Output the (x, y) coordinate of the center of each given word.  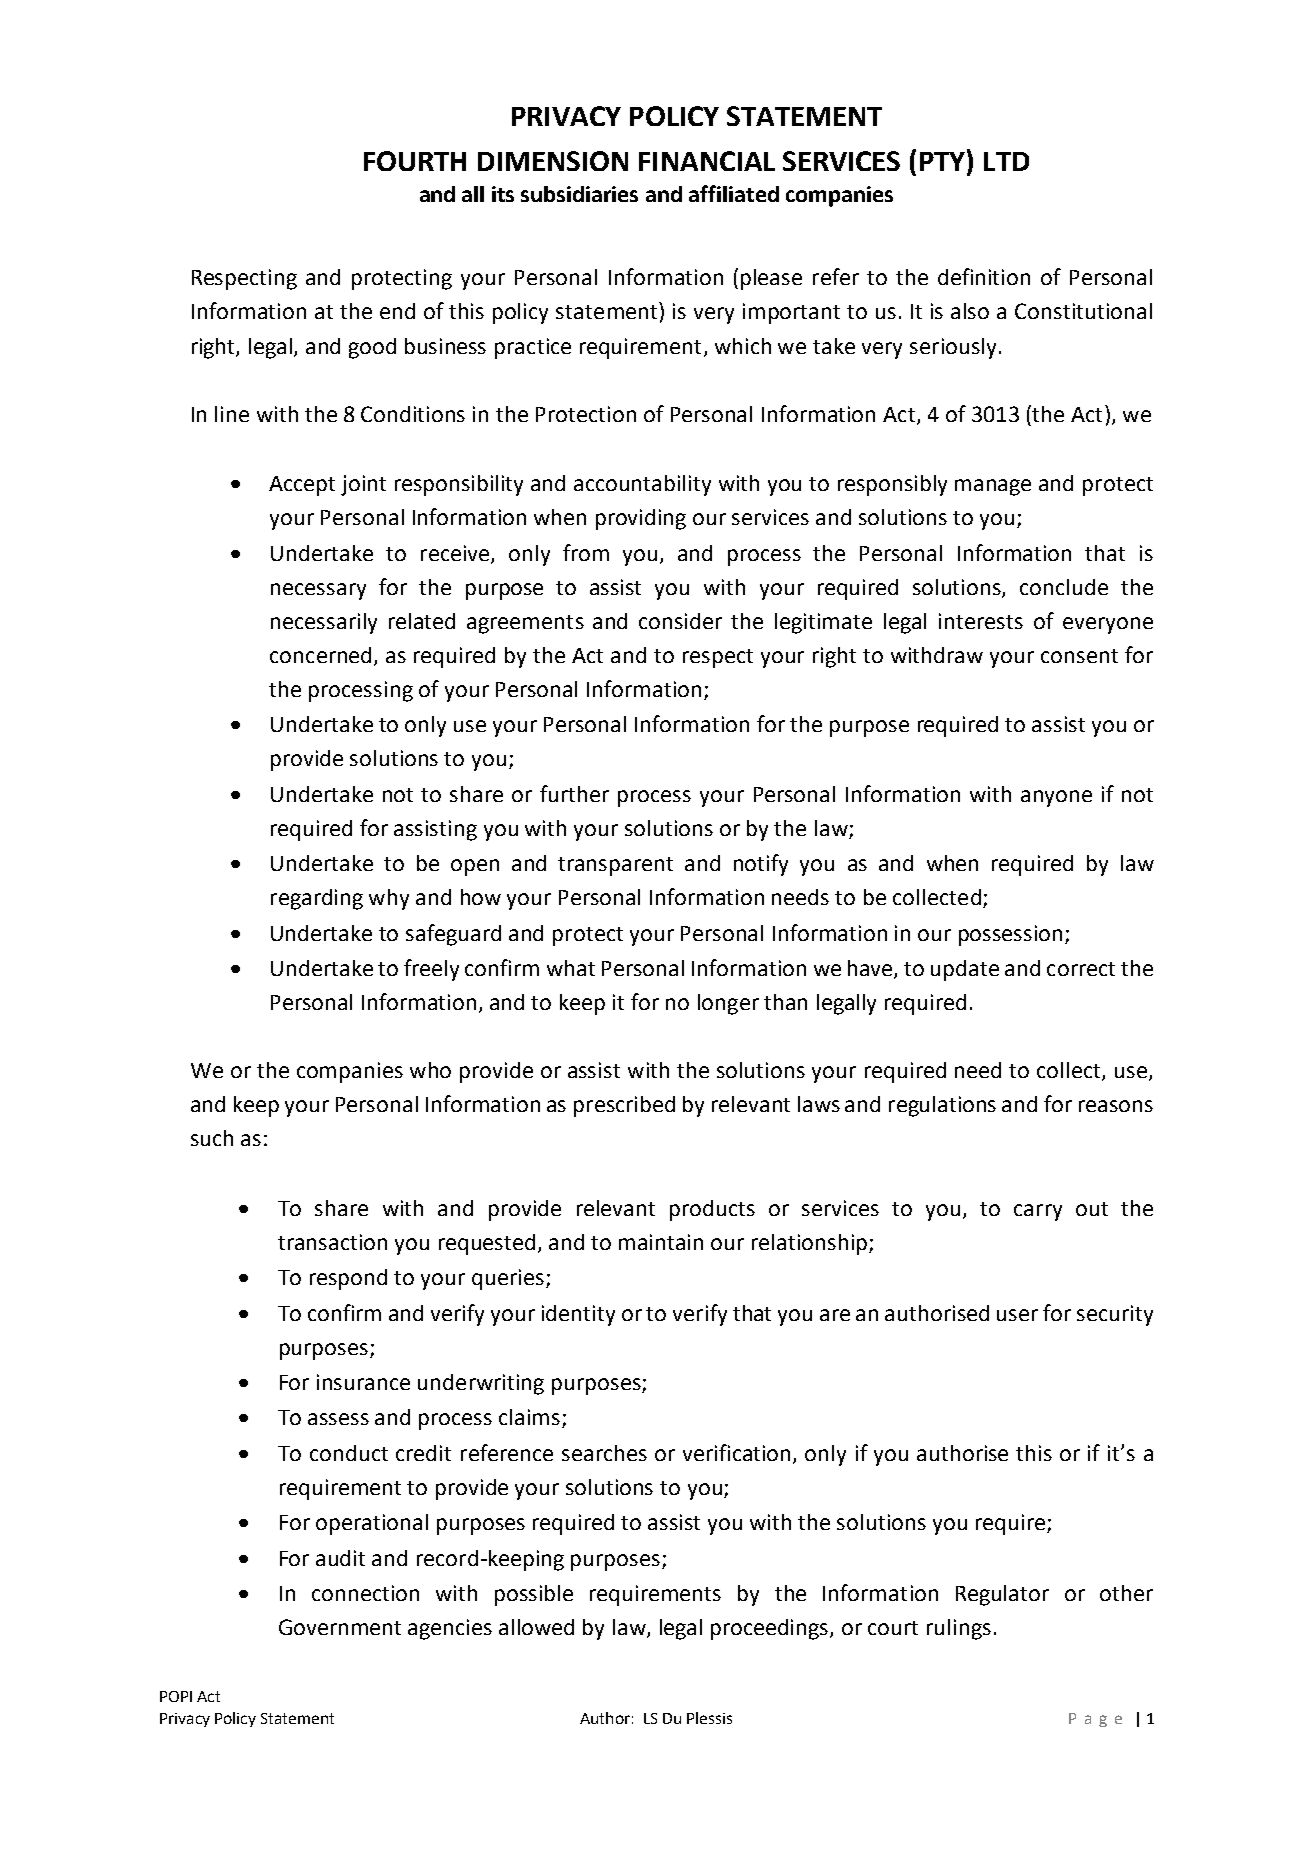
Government (340, 1627)
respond (348, 1279)
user (1017, 1315)
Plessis (709, 1718)
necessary (318, 591)
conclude (1064, 587)
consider (680, 621)
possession (1010, 935)
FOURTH (415, 161)
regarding (317, 899)
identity (578, 1315)
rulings (959, 1629)
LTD (1006, 161)
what (571, 968)
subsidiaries (579, 194)
